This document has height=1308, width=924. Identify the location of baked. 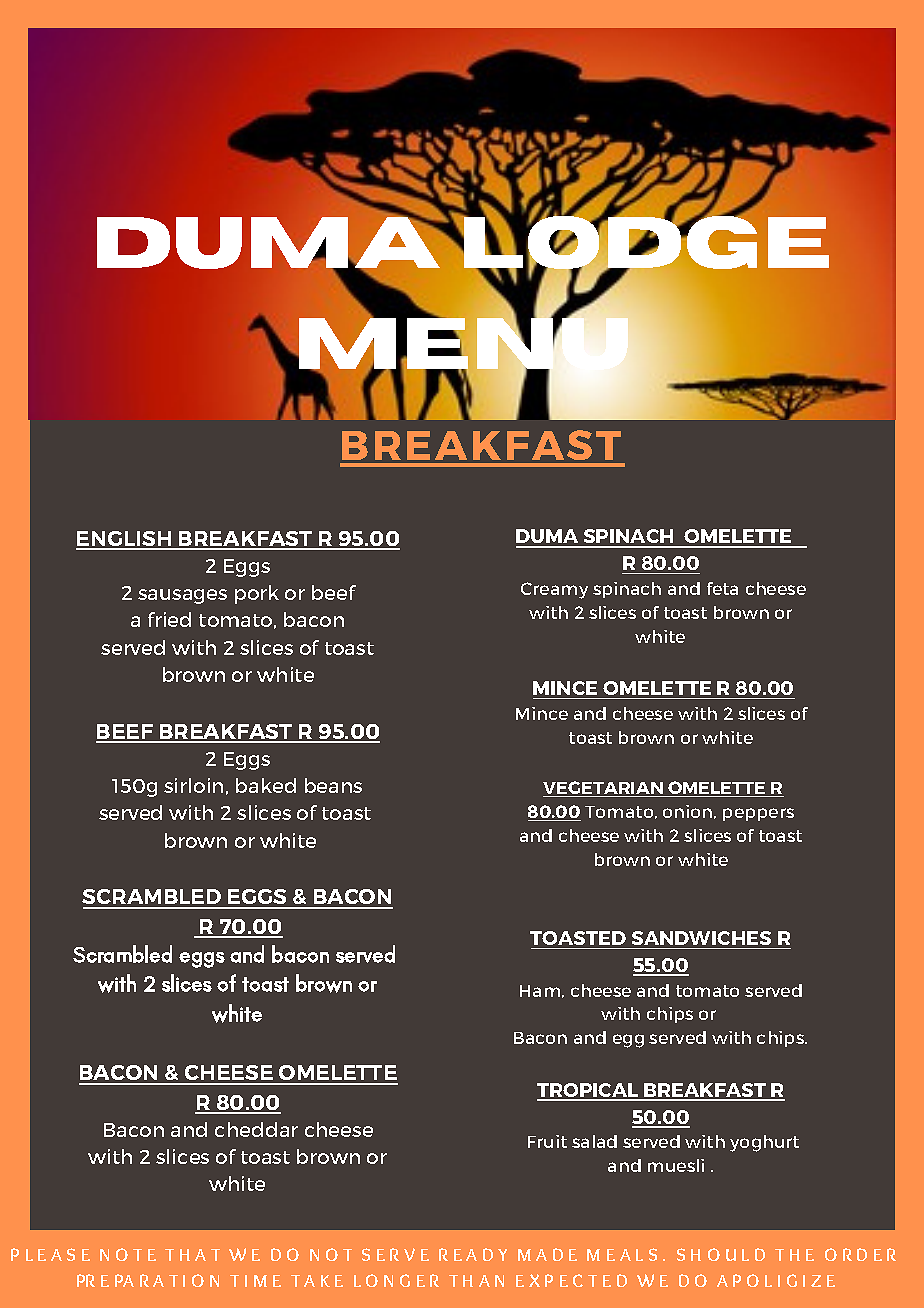
(266, 785).
